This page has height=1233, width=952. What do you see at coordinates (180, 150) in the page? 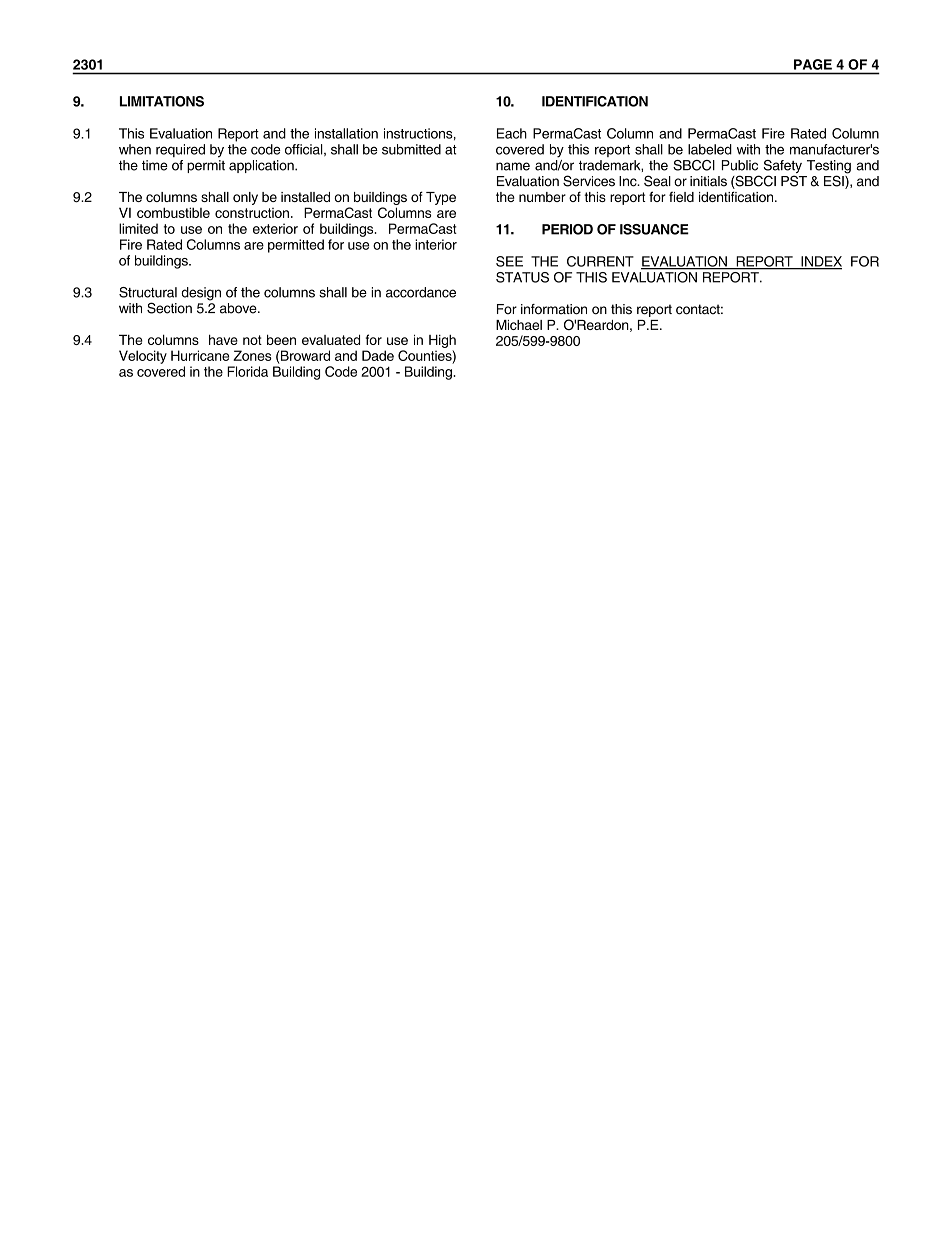
I see `required` at bounding box center [180, 150].
